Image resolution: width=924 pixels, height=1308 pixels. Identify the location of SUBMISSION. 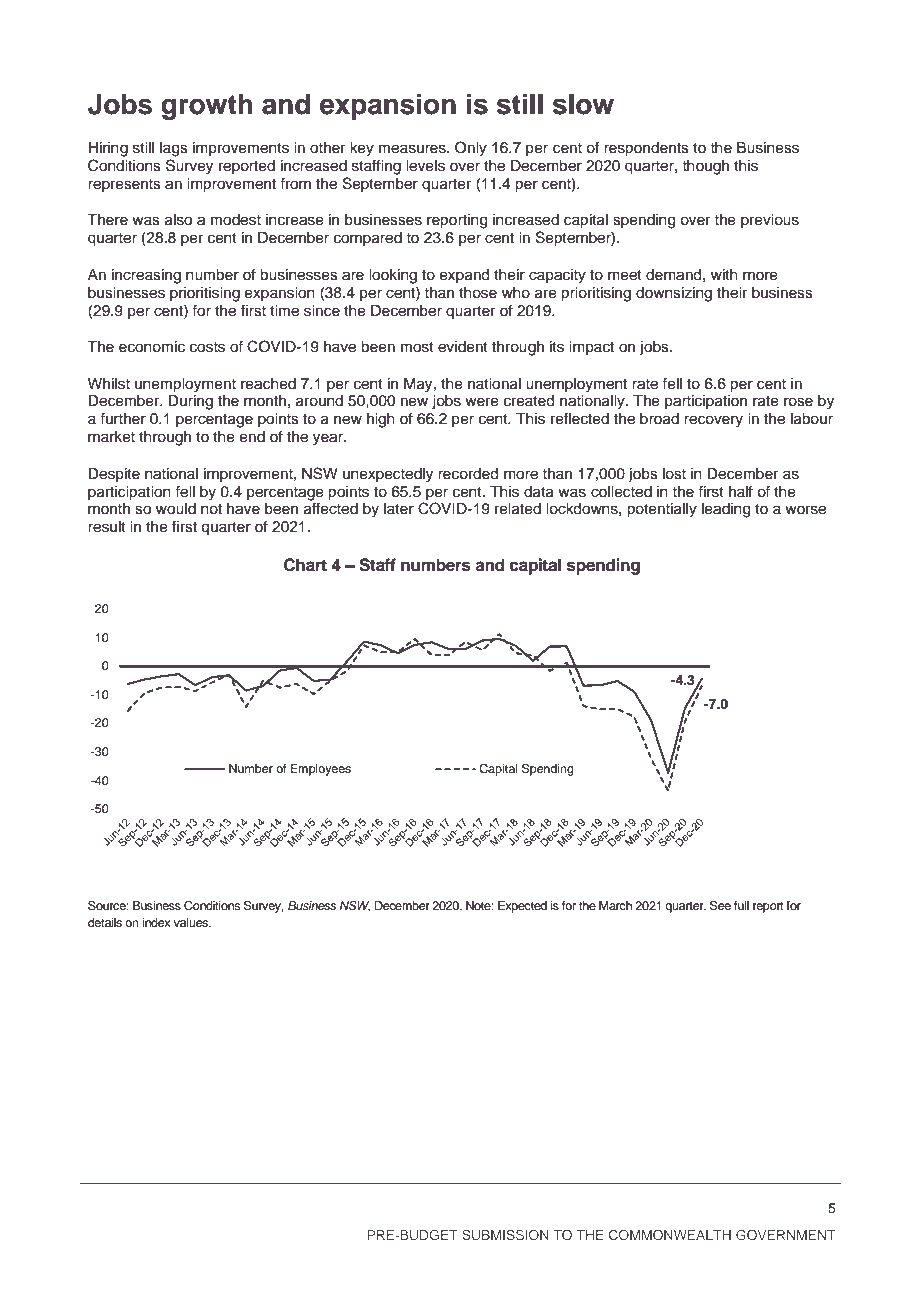
(505, 1235).
